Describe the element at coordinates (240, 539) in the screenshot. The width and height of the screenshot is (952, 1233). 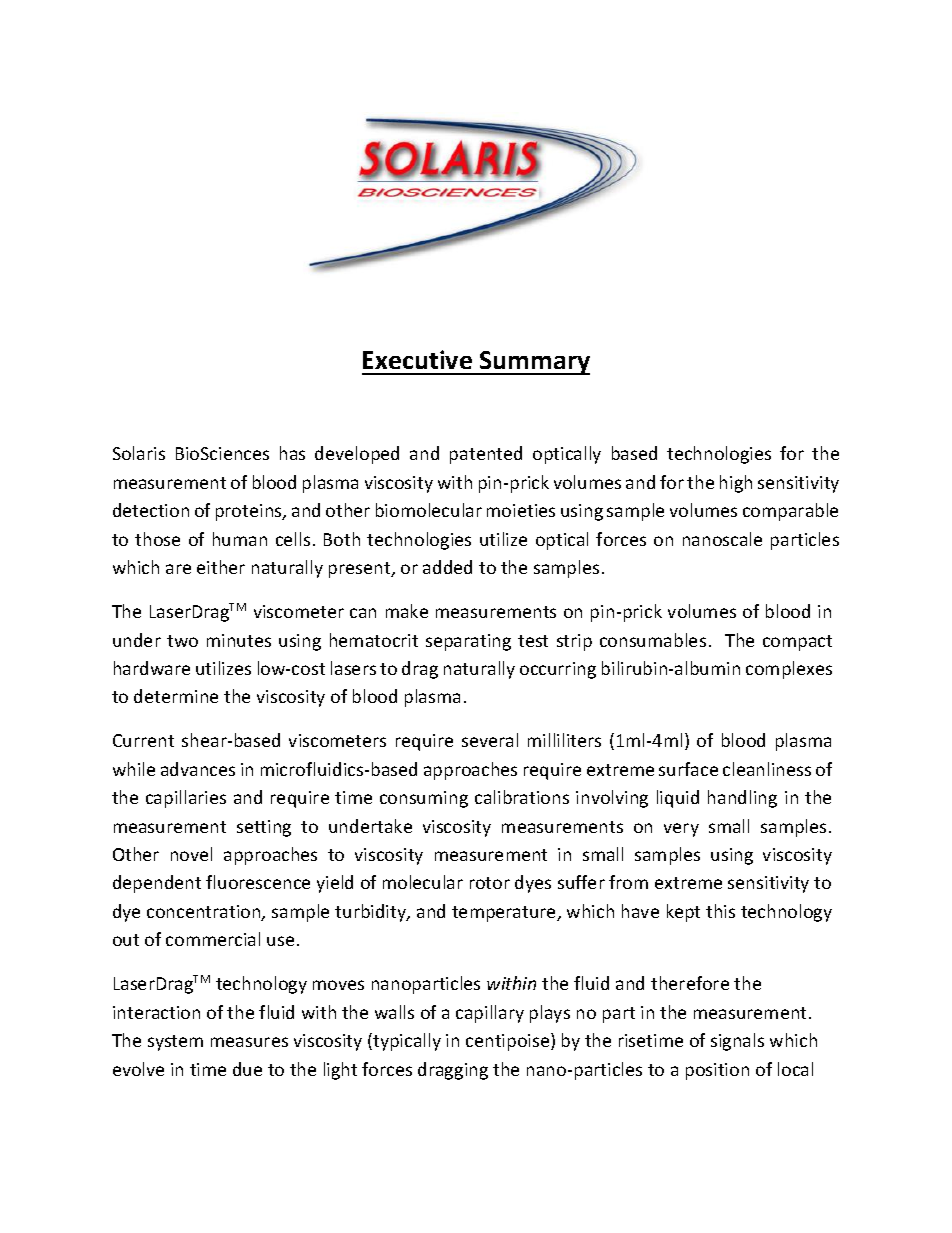
I see `human` at that location.
